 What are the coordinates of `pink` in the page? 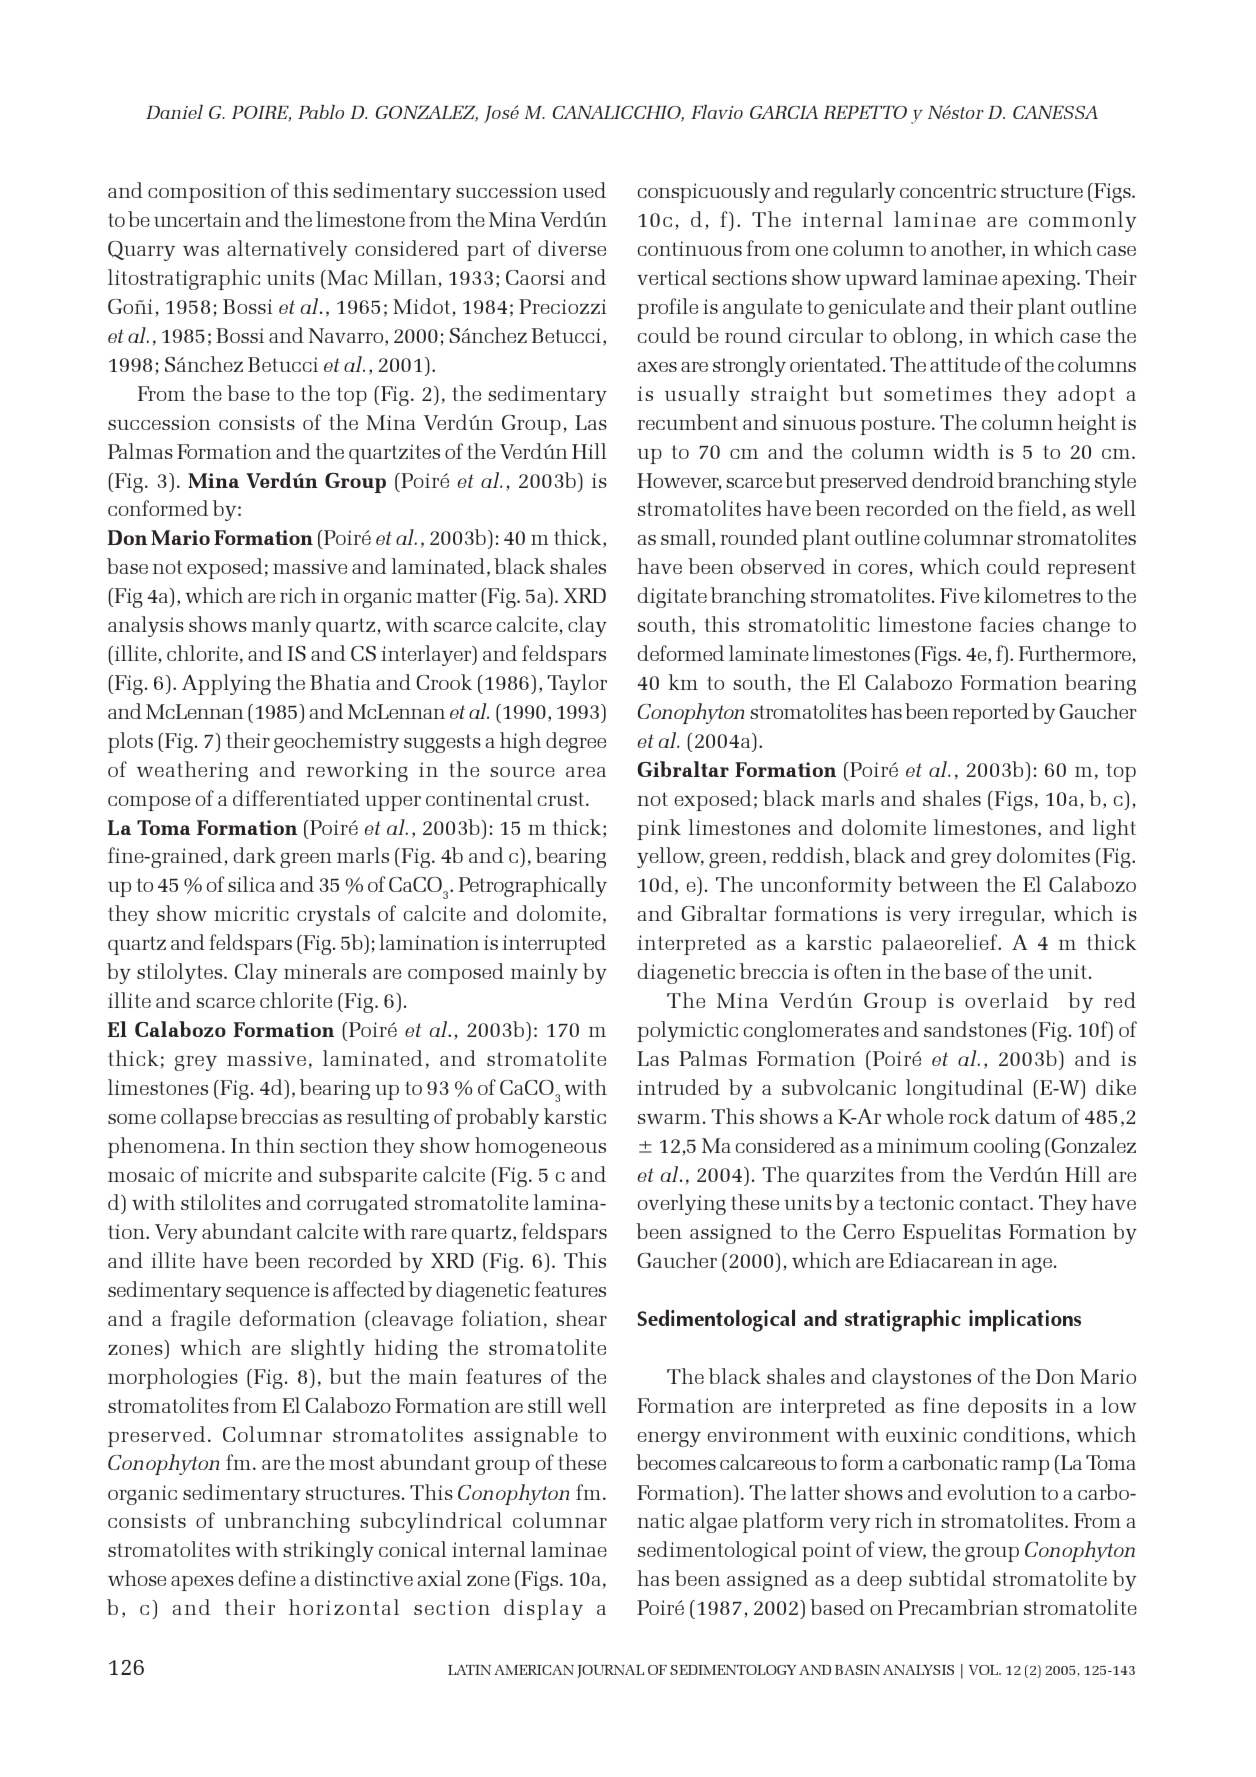 It's located at (659, 829).
